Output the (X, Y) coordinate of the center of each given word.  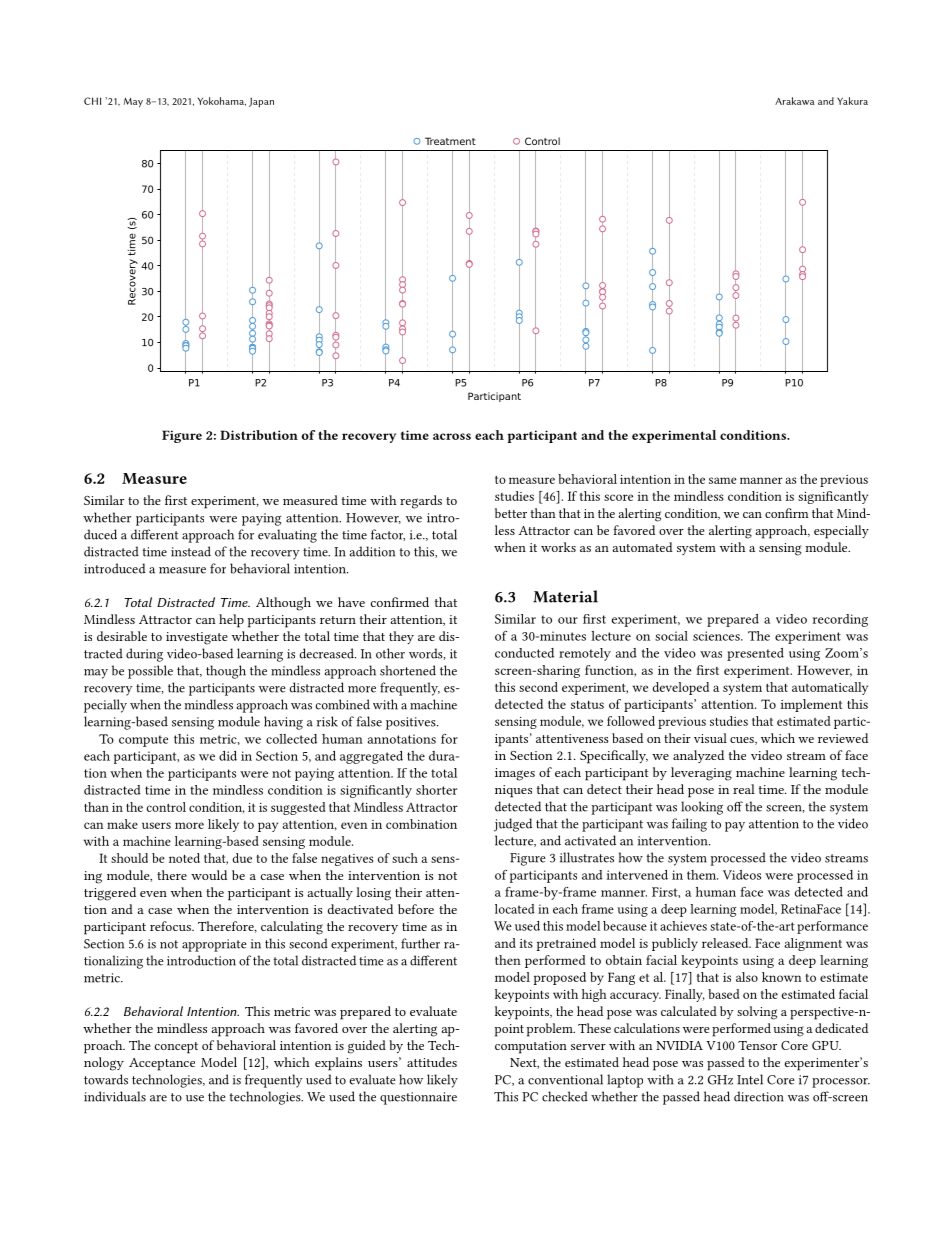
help (231, 621)
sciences (717, 636)
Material (565, 596)
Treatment (450, 141)
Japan (261, 102)
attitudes (432, 1062)
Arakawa (794, 101)
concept (176, 1048)
